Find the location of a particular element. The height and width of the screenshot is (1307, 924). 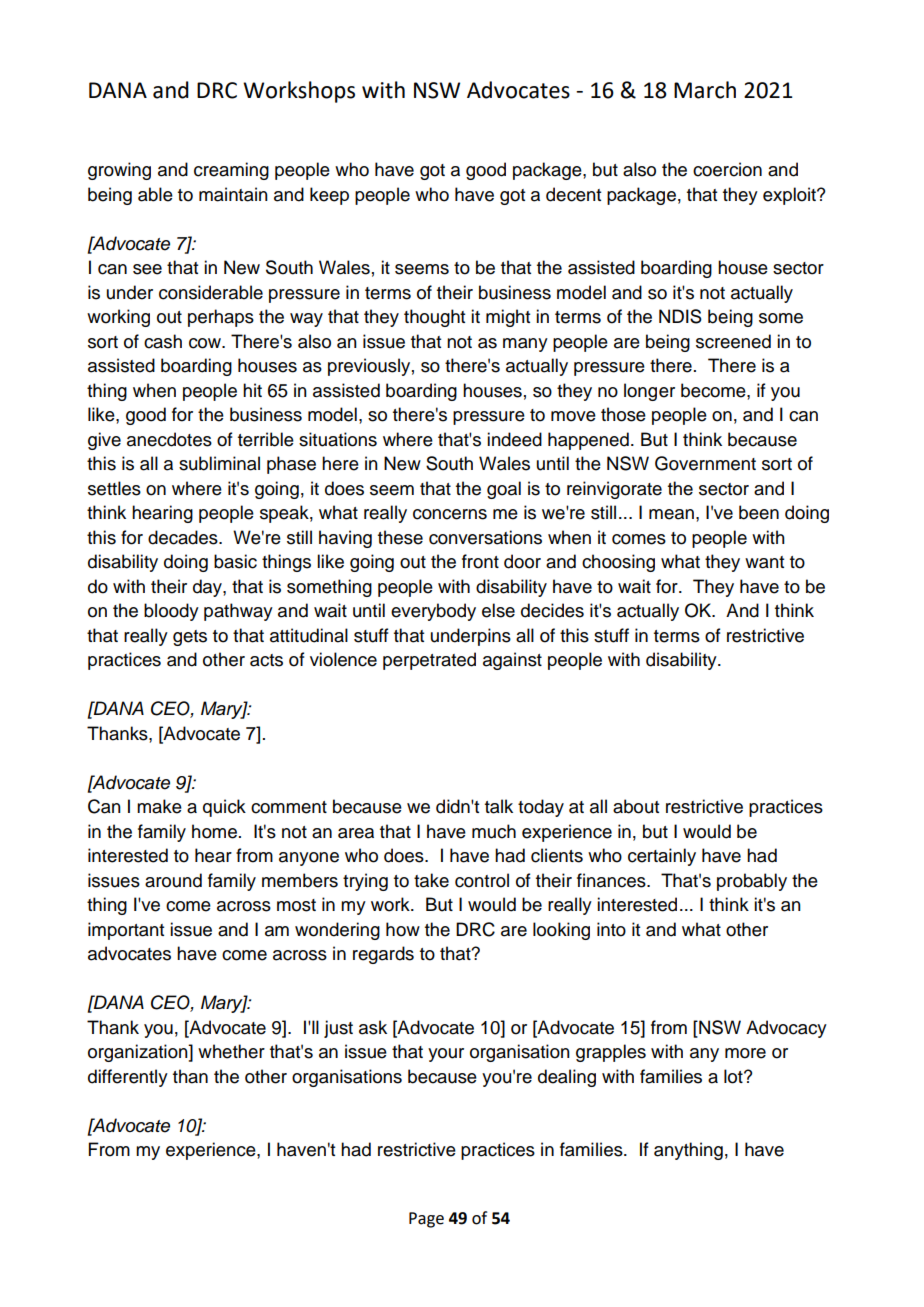

keep is located at coordinates (329, 196).
